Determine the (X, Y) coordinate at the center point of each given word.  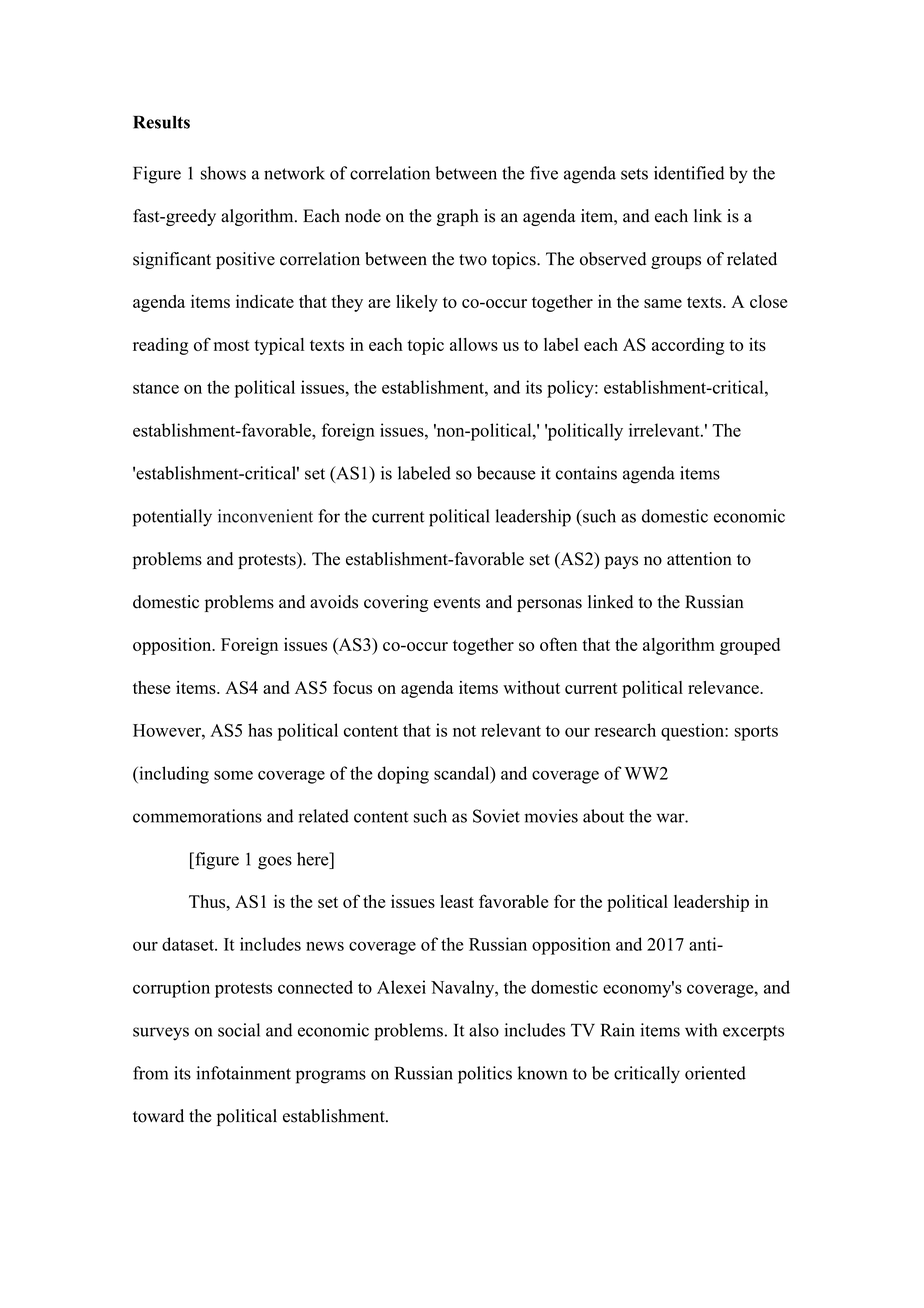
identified (689, 173)
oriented (715, 1073)
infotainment (243, 1073)
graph (458, 217)
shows (223, 173)
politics (485, 1075)
